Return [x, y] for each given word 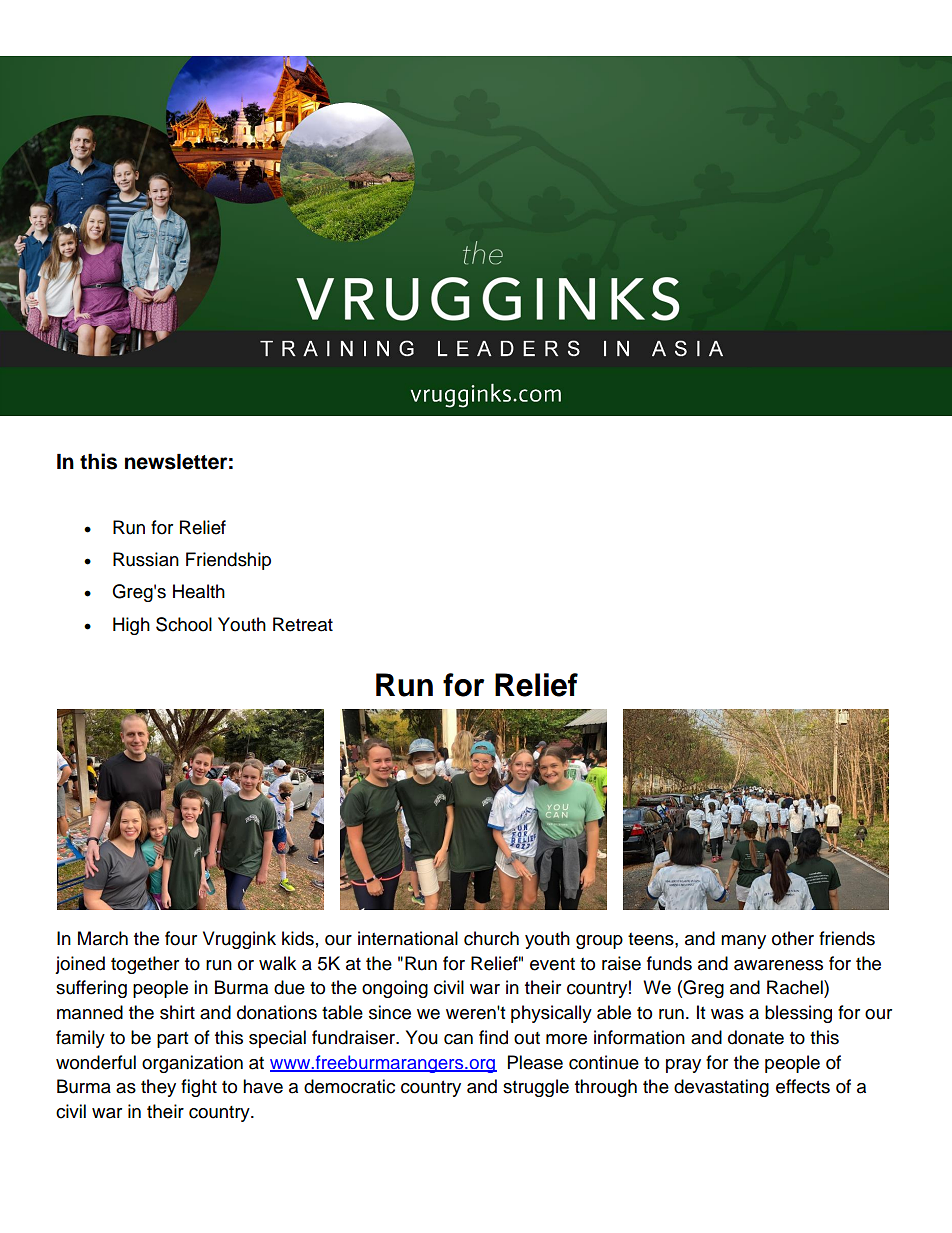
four [181, 938]
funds [669, 963]
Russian [146, 559]
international [408, 938]
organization [192, 1064]
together [145, 965]
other [793, 938]
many [743, 942]
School [184, 624]
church [491, 938]
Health [199, 591]
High [131, 626]
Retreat [303, 624]
